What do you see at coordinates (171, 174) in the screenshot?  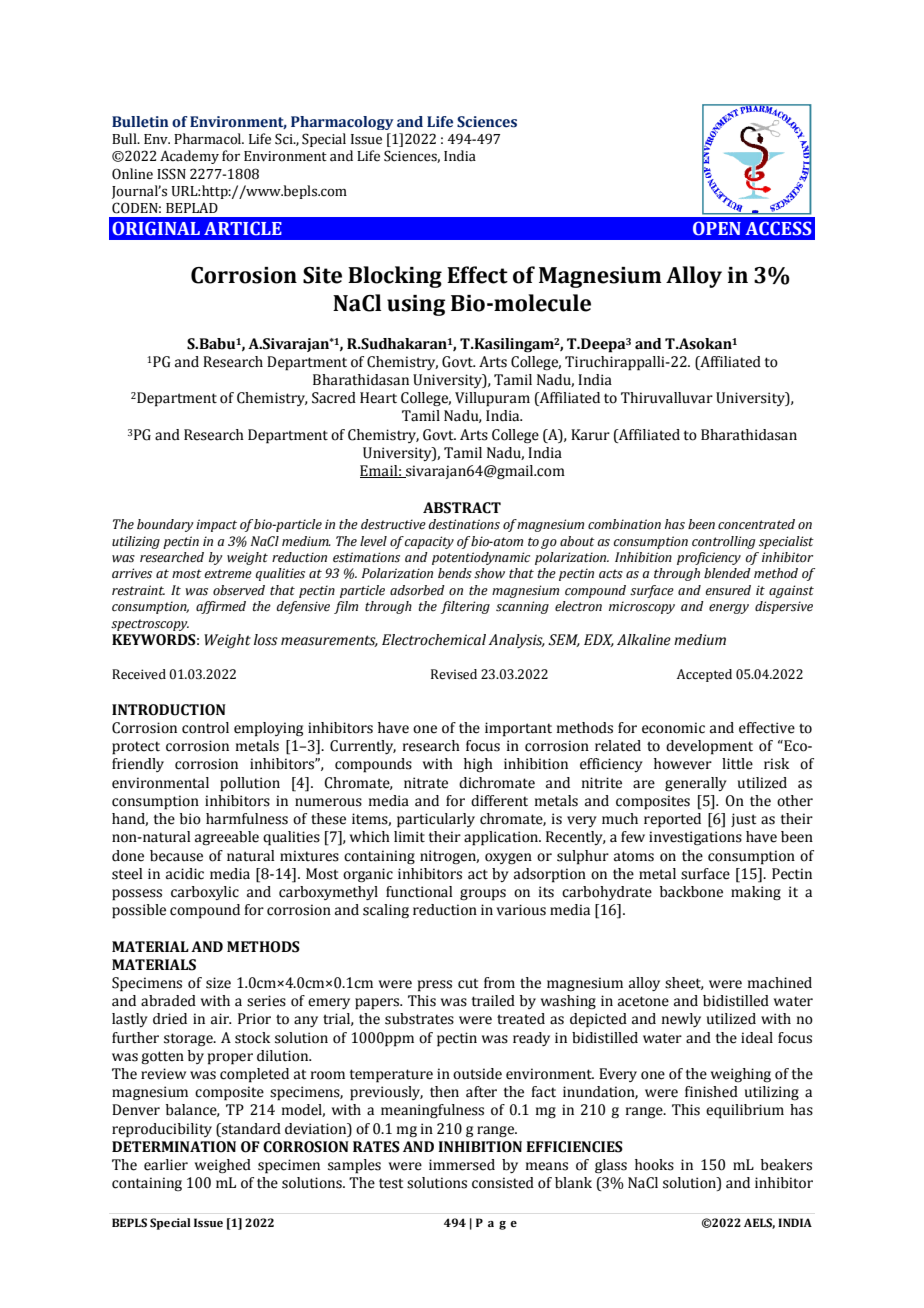 I see `ISSN` at bounding box center [171, 174].
